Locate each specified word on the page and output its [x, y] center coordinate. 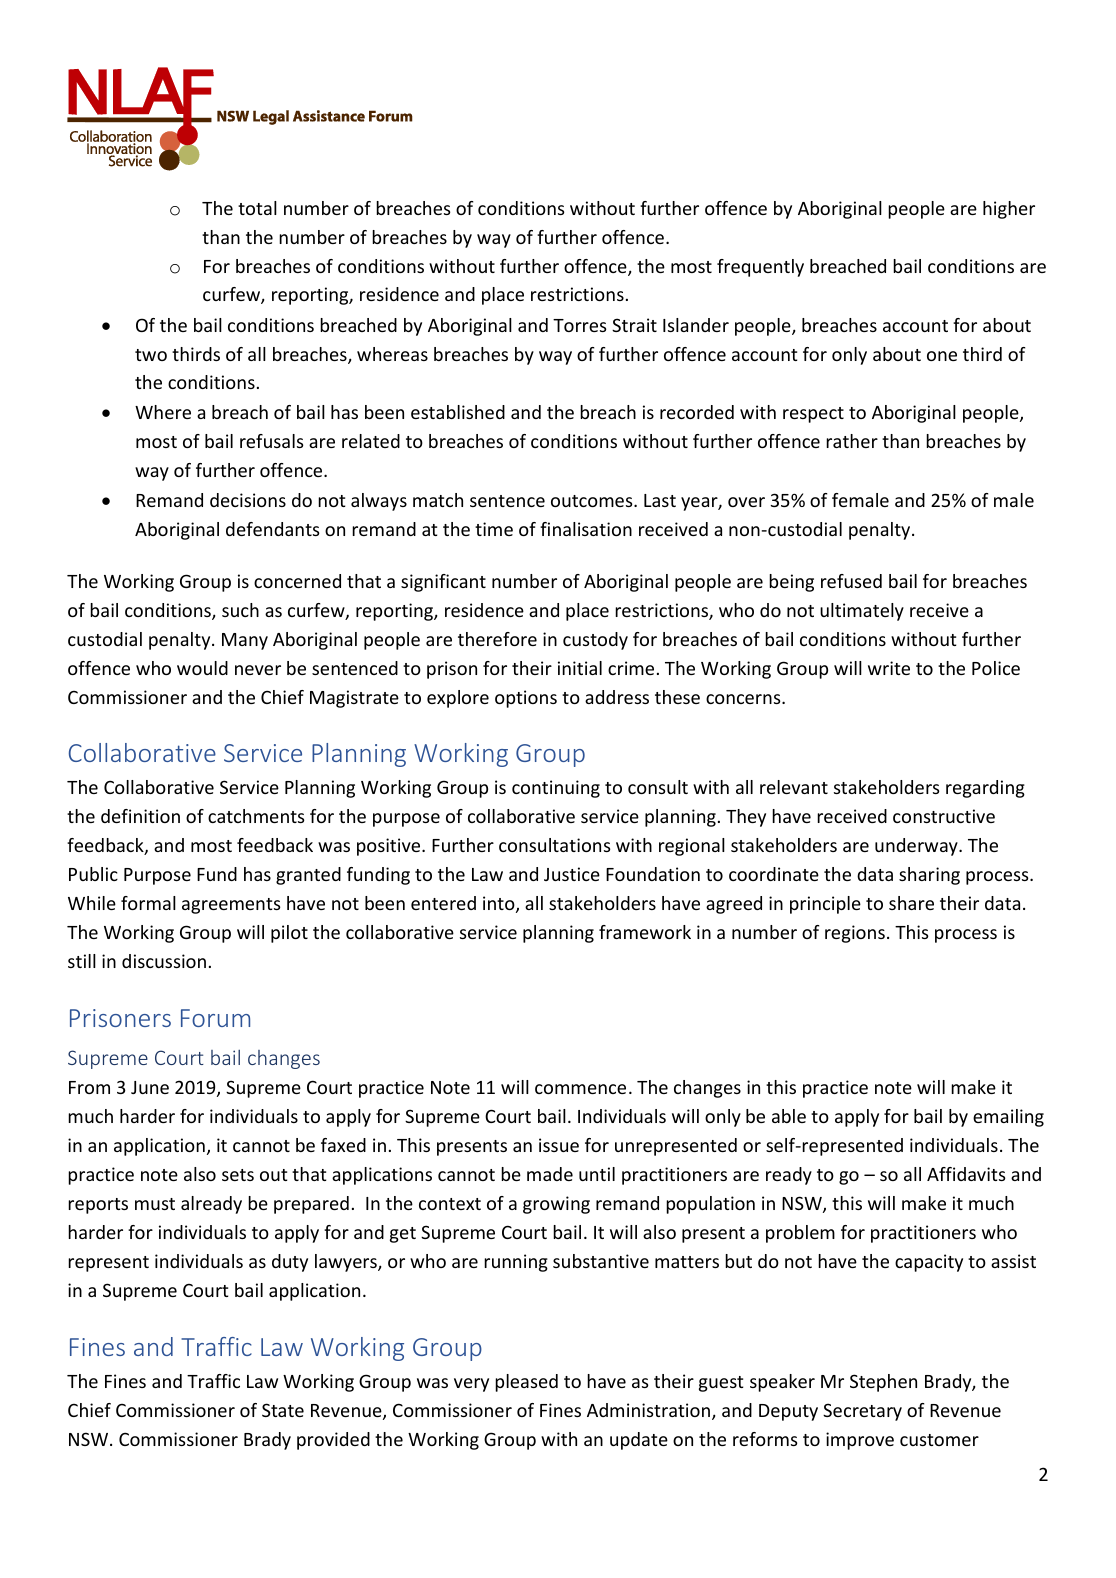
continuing [556, 789]
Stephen [883, 1383]
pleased [526, 1383]
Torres [579, 325]
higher [1009, 210]
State [283, 1410]
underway [917, 847]
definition [140, 816]
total [257, 208]
